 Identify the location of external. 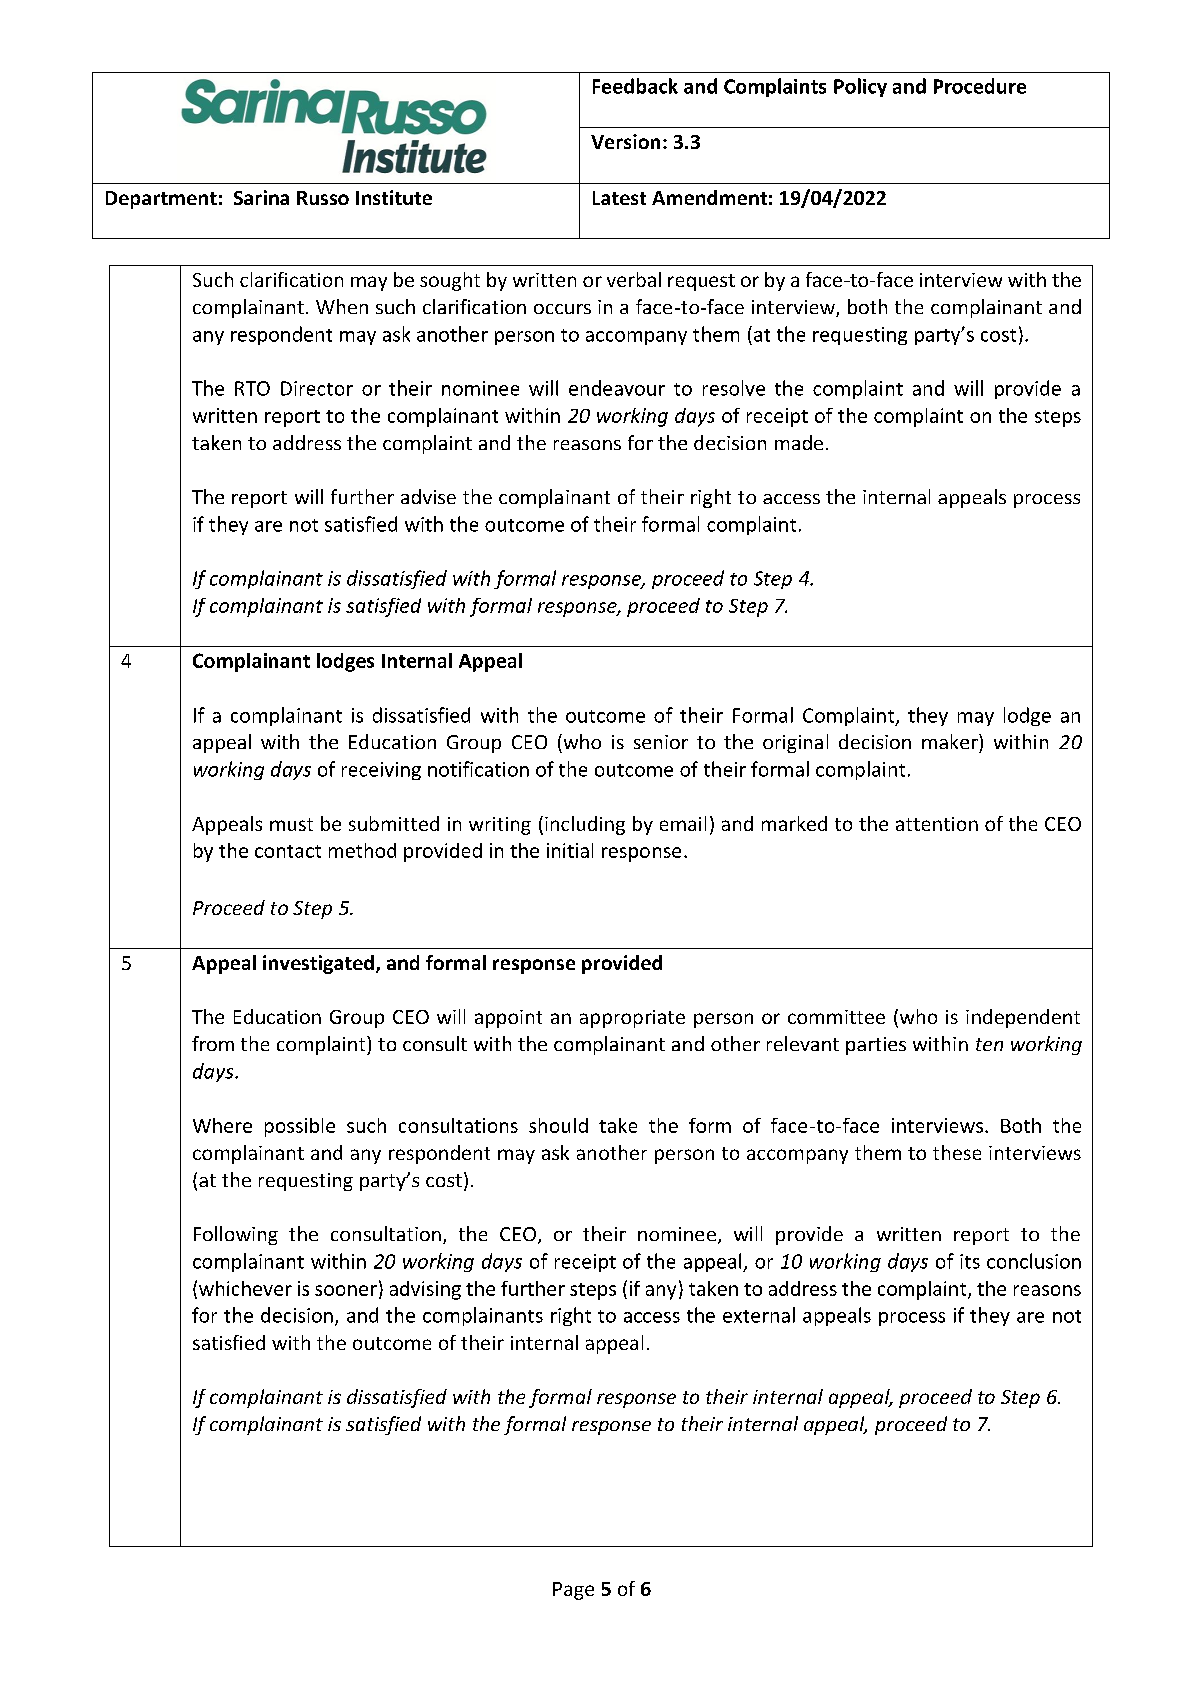
(759, 1315).
